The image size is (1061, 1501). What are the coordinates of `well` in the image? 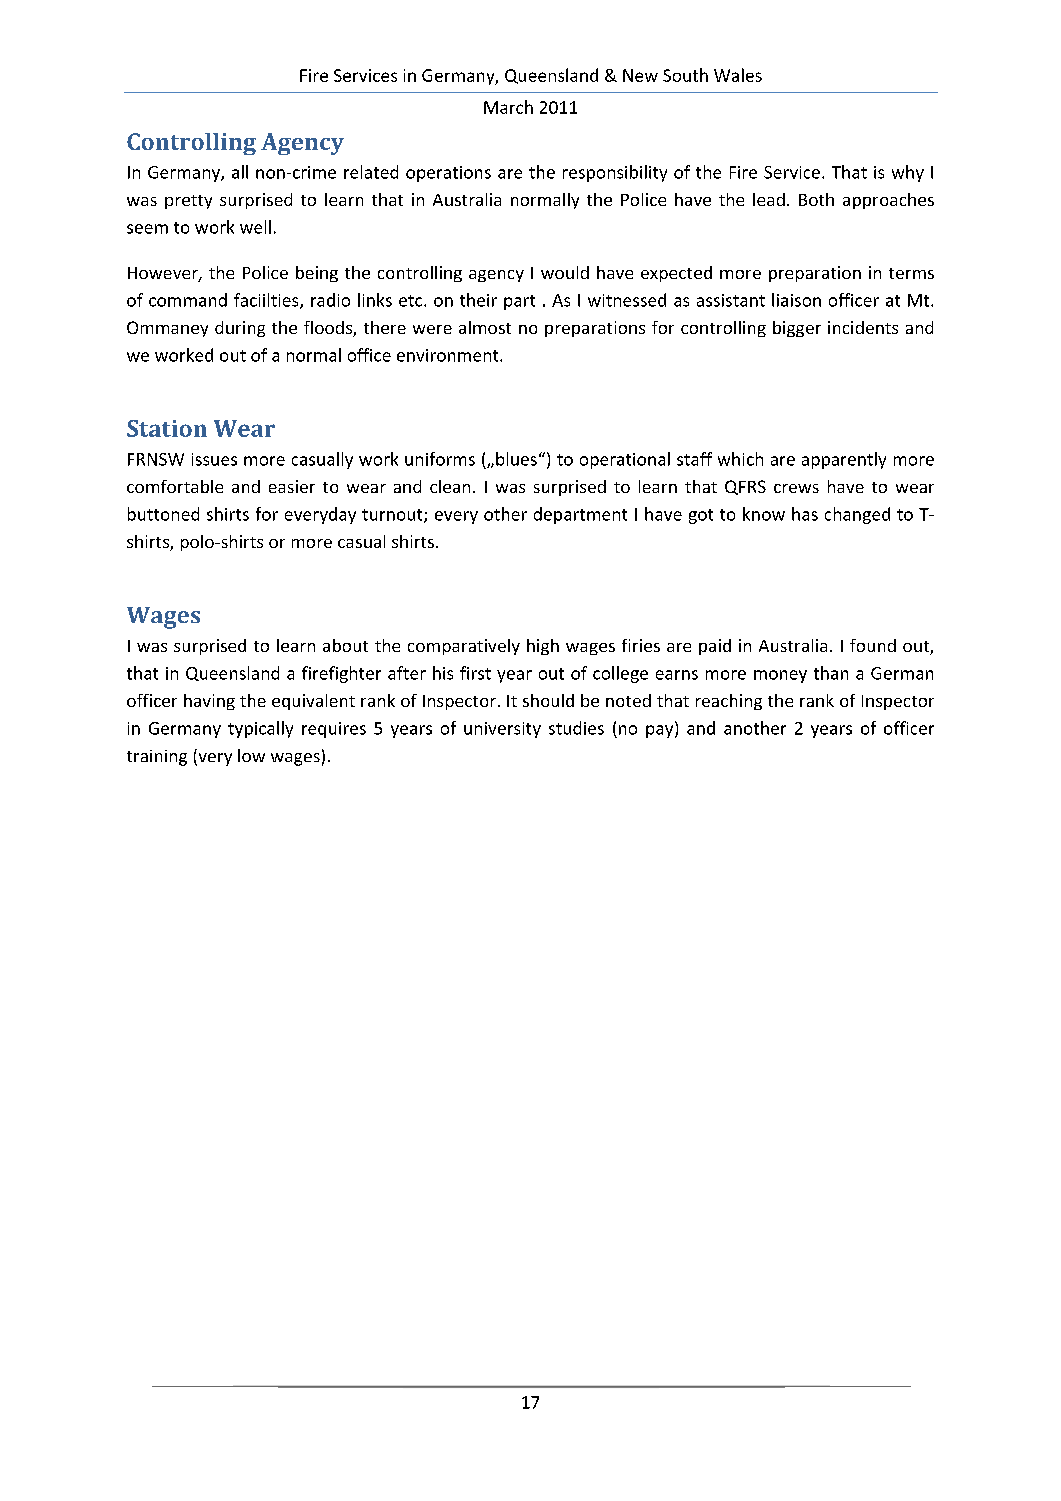 It's located at (255, 227).
